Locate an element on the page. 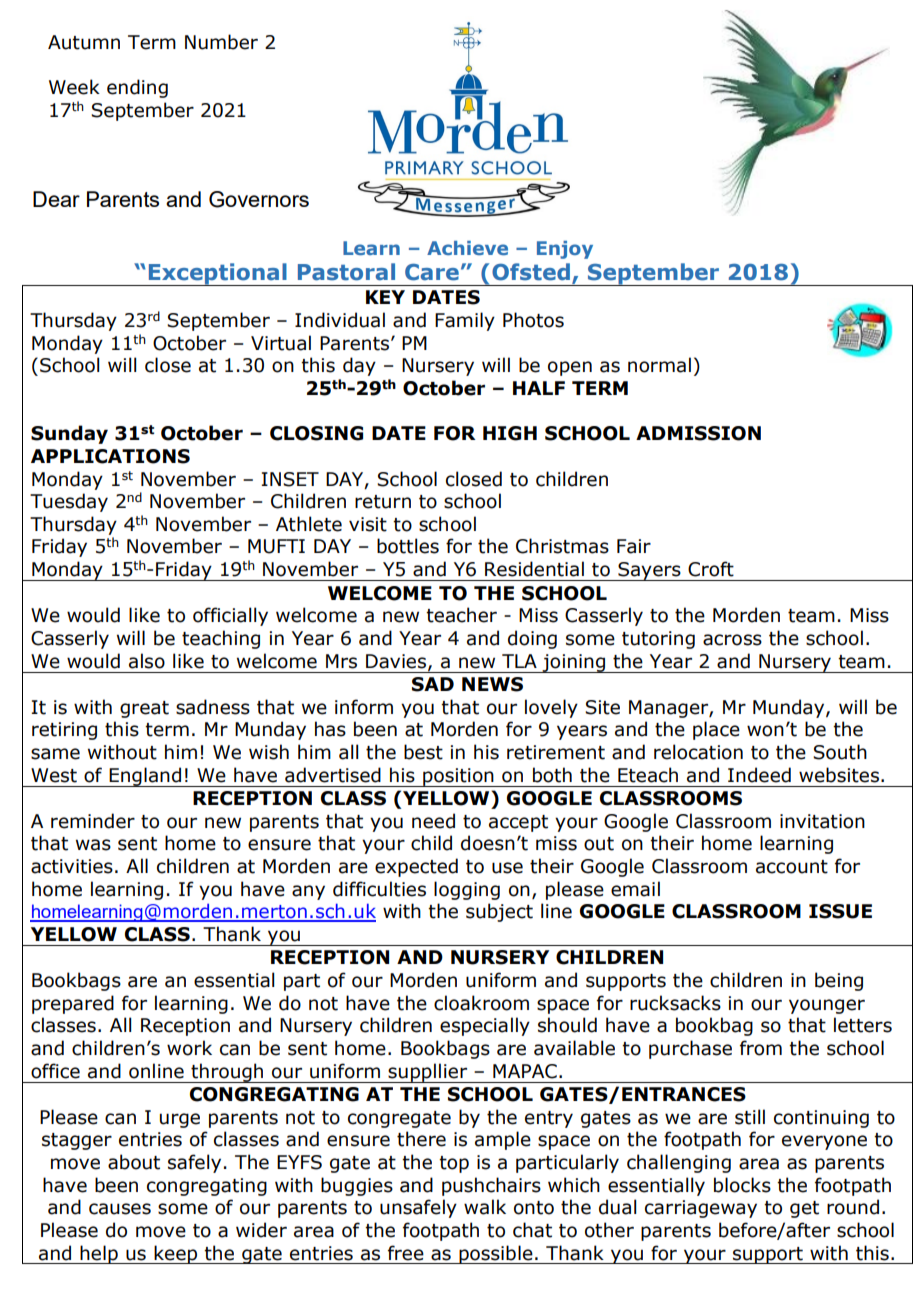 The height and width of the document is (1307, 924). also is located at coordinates (147, 661).
